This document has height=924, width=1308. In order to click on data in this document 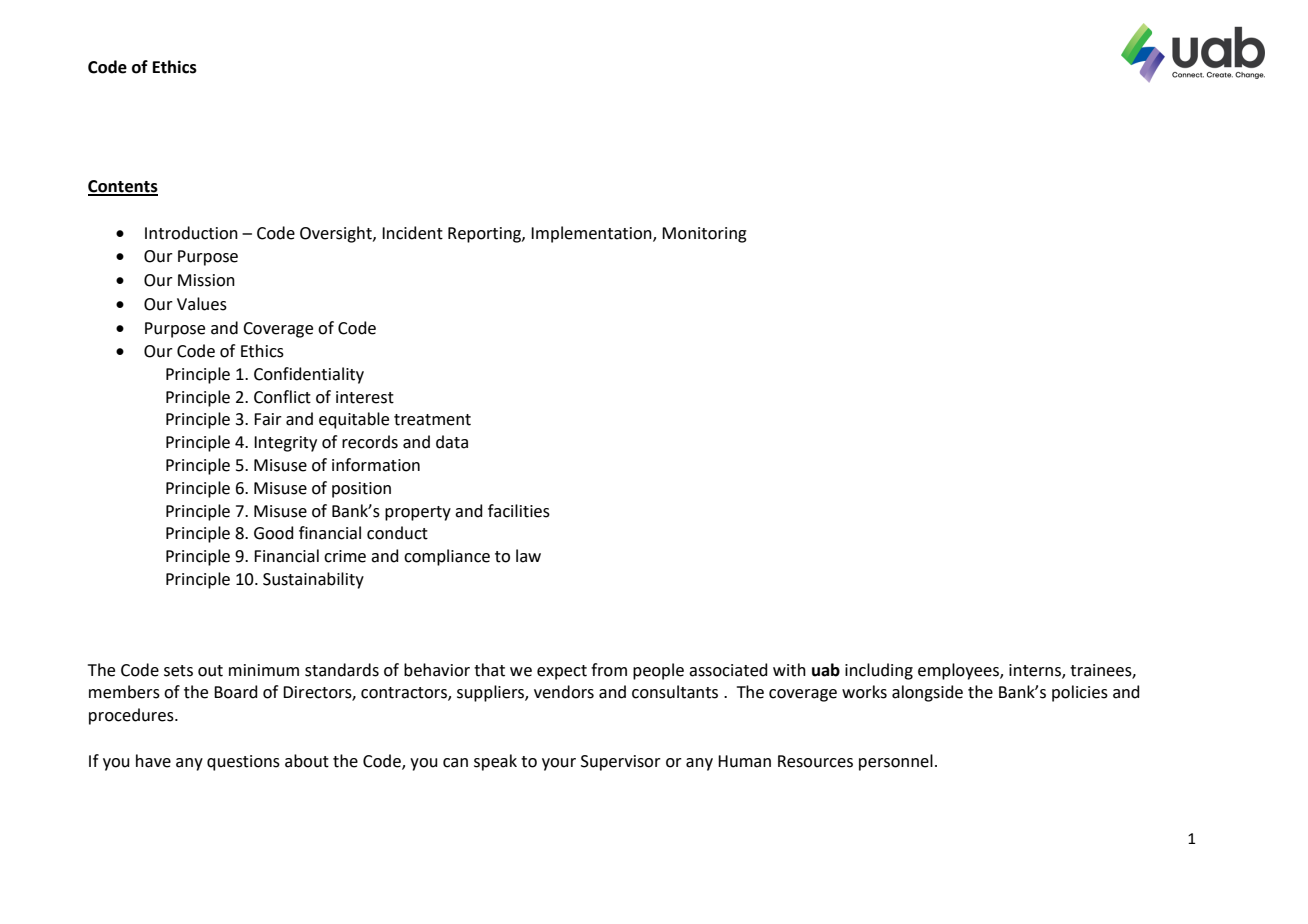, I will do `click(452, 442)`.
